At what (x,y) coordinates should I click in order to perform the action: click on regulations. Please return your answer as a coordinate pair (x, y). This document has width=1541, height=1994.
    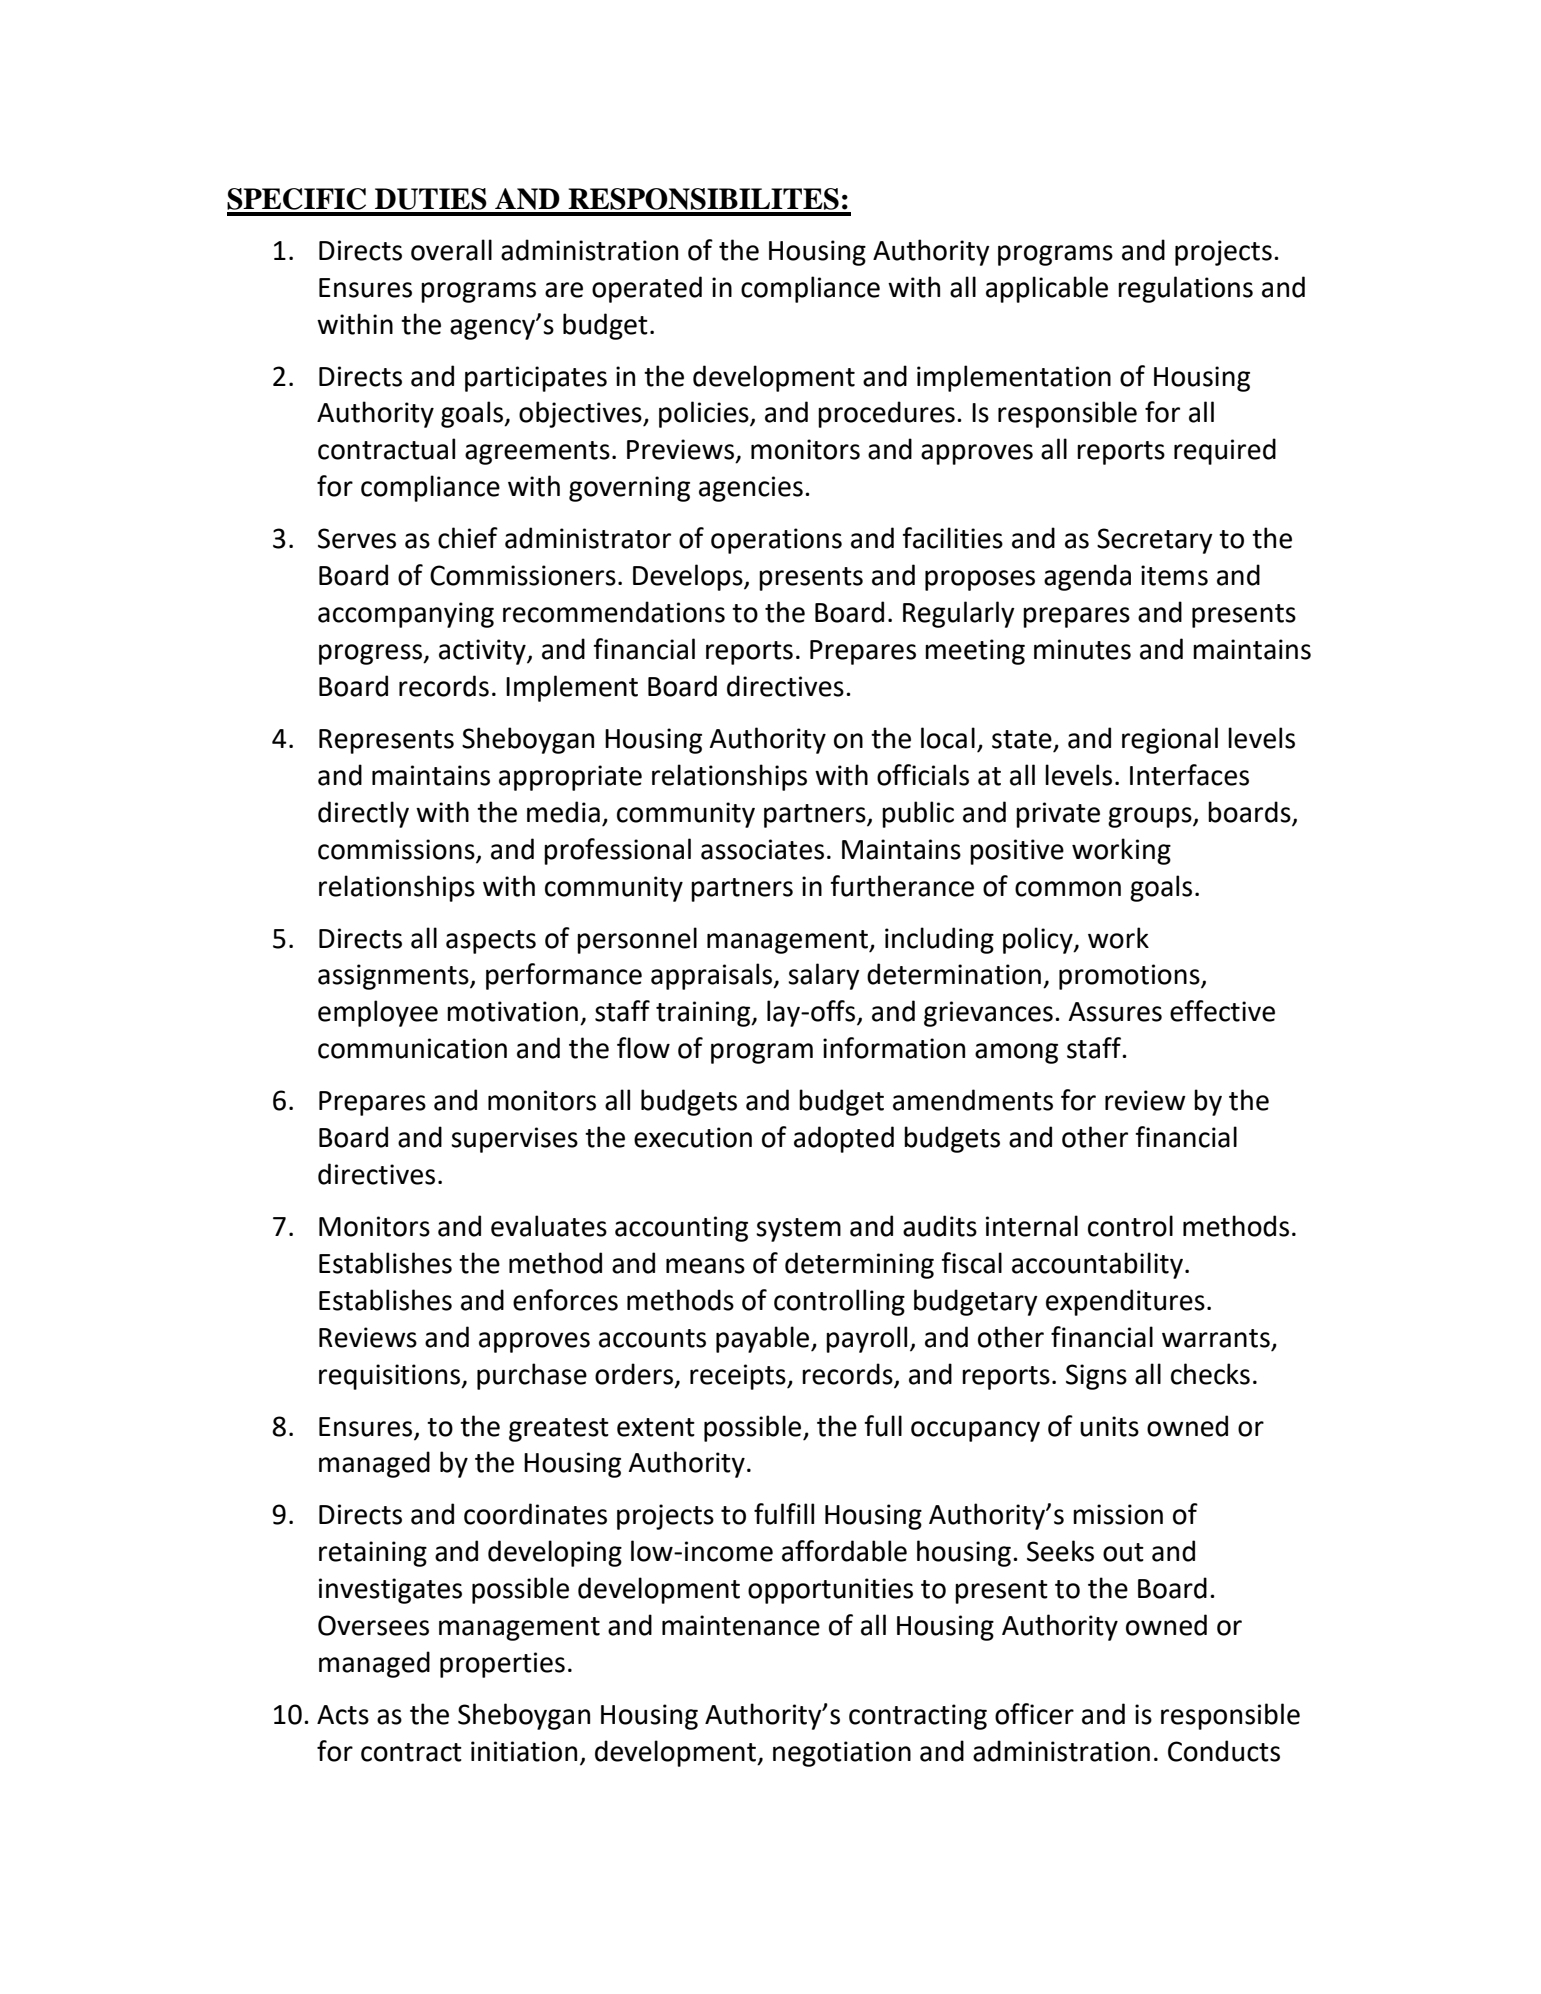
    Looking at the image, I should click on (1185, 289).
